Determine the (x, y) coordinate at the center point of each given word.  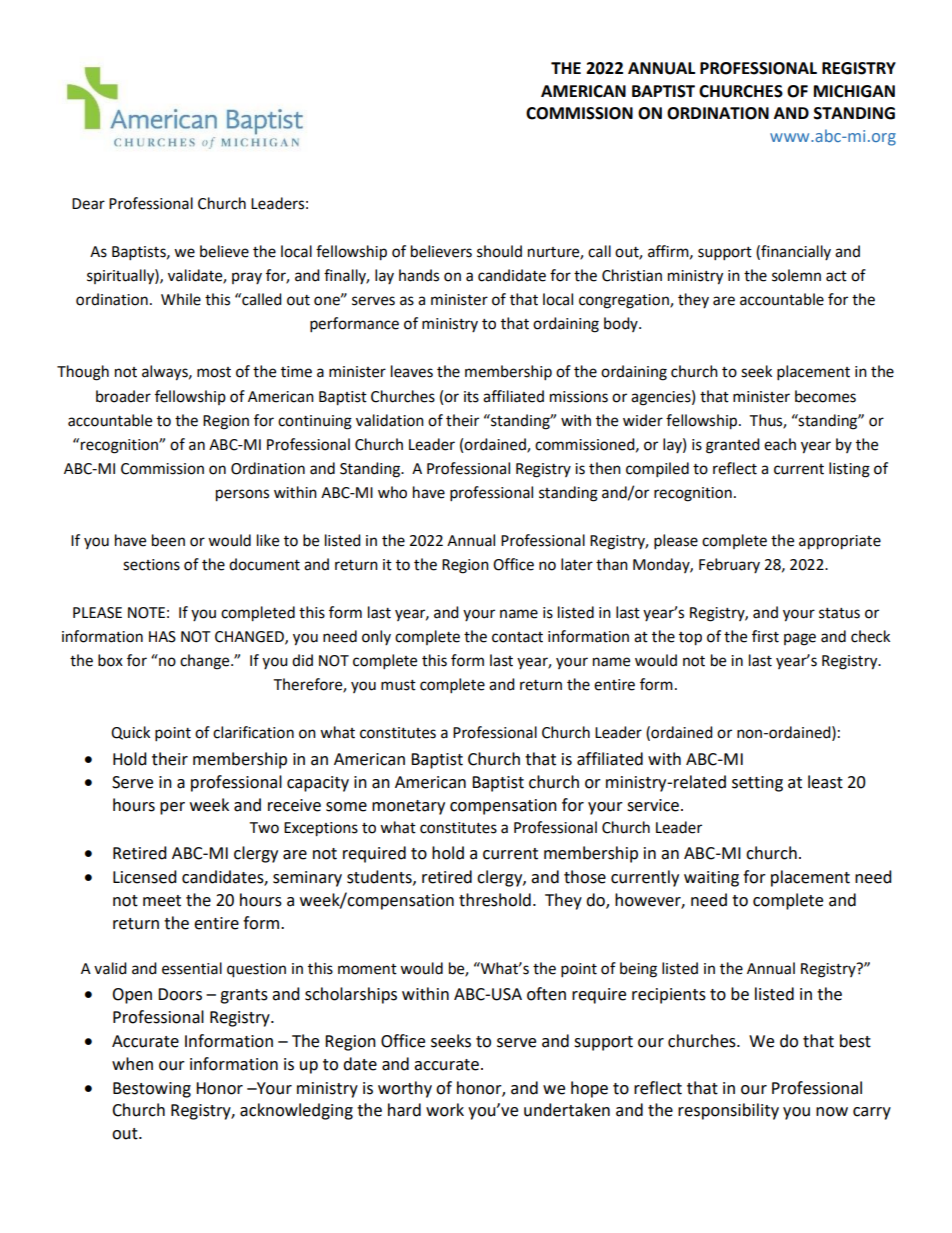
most (214, 372)
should (499, 251)
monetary (408, 807)
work (445, 1110)
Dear (88, 204)
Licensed (145, 877)
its (471, 397)
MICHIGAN (854, 91)
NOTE (146, 613)
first (765, 636)
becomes (825, 396)
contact (517, 637)
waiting (711, 879)
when (132, 1064)
